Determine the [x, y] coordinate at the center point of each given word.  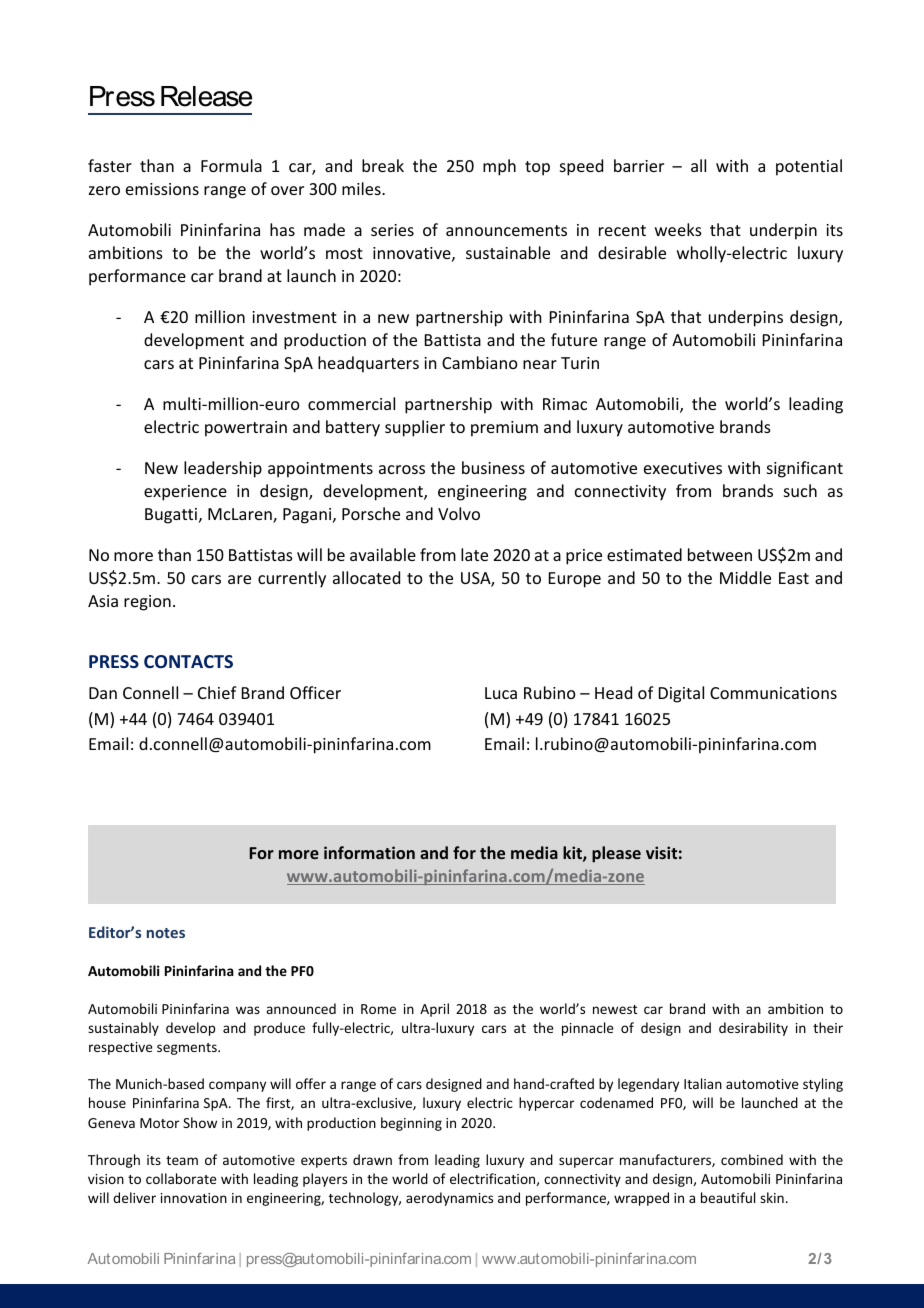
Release [206, 96]
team [182, 1160]
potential [809, 167]
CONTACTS [188, 661]
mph [499, 167]
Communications [773, 693]
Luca [501, 693]
